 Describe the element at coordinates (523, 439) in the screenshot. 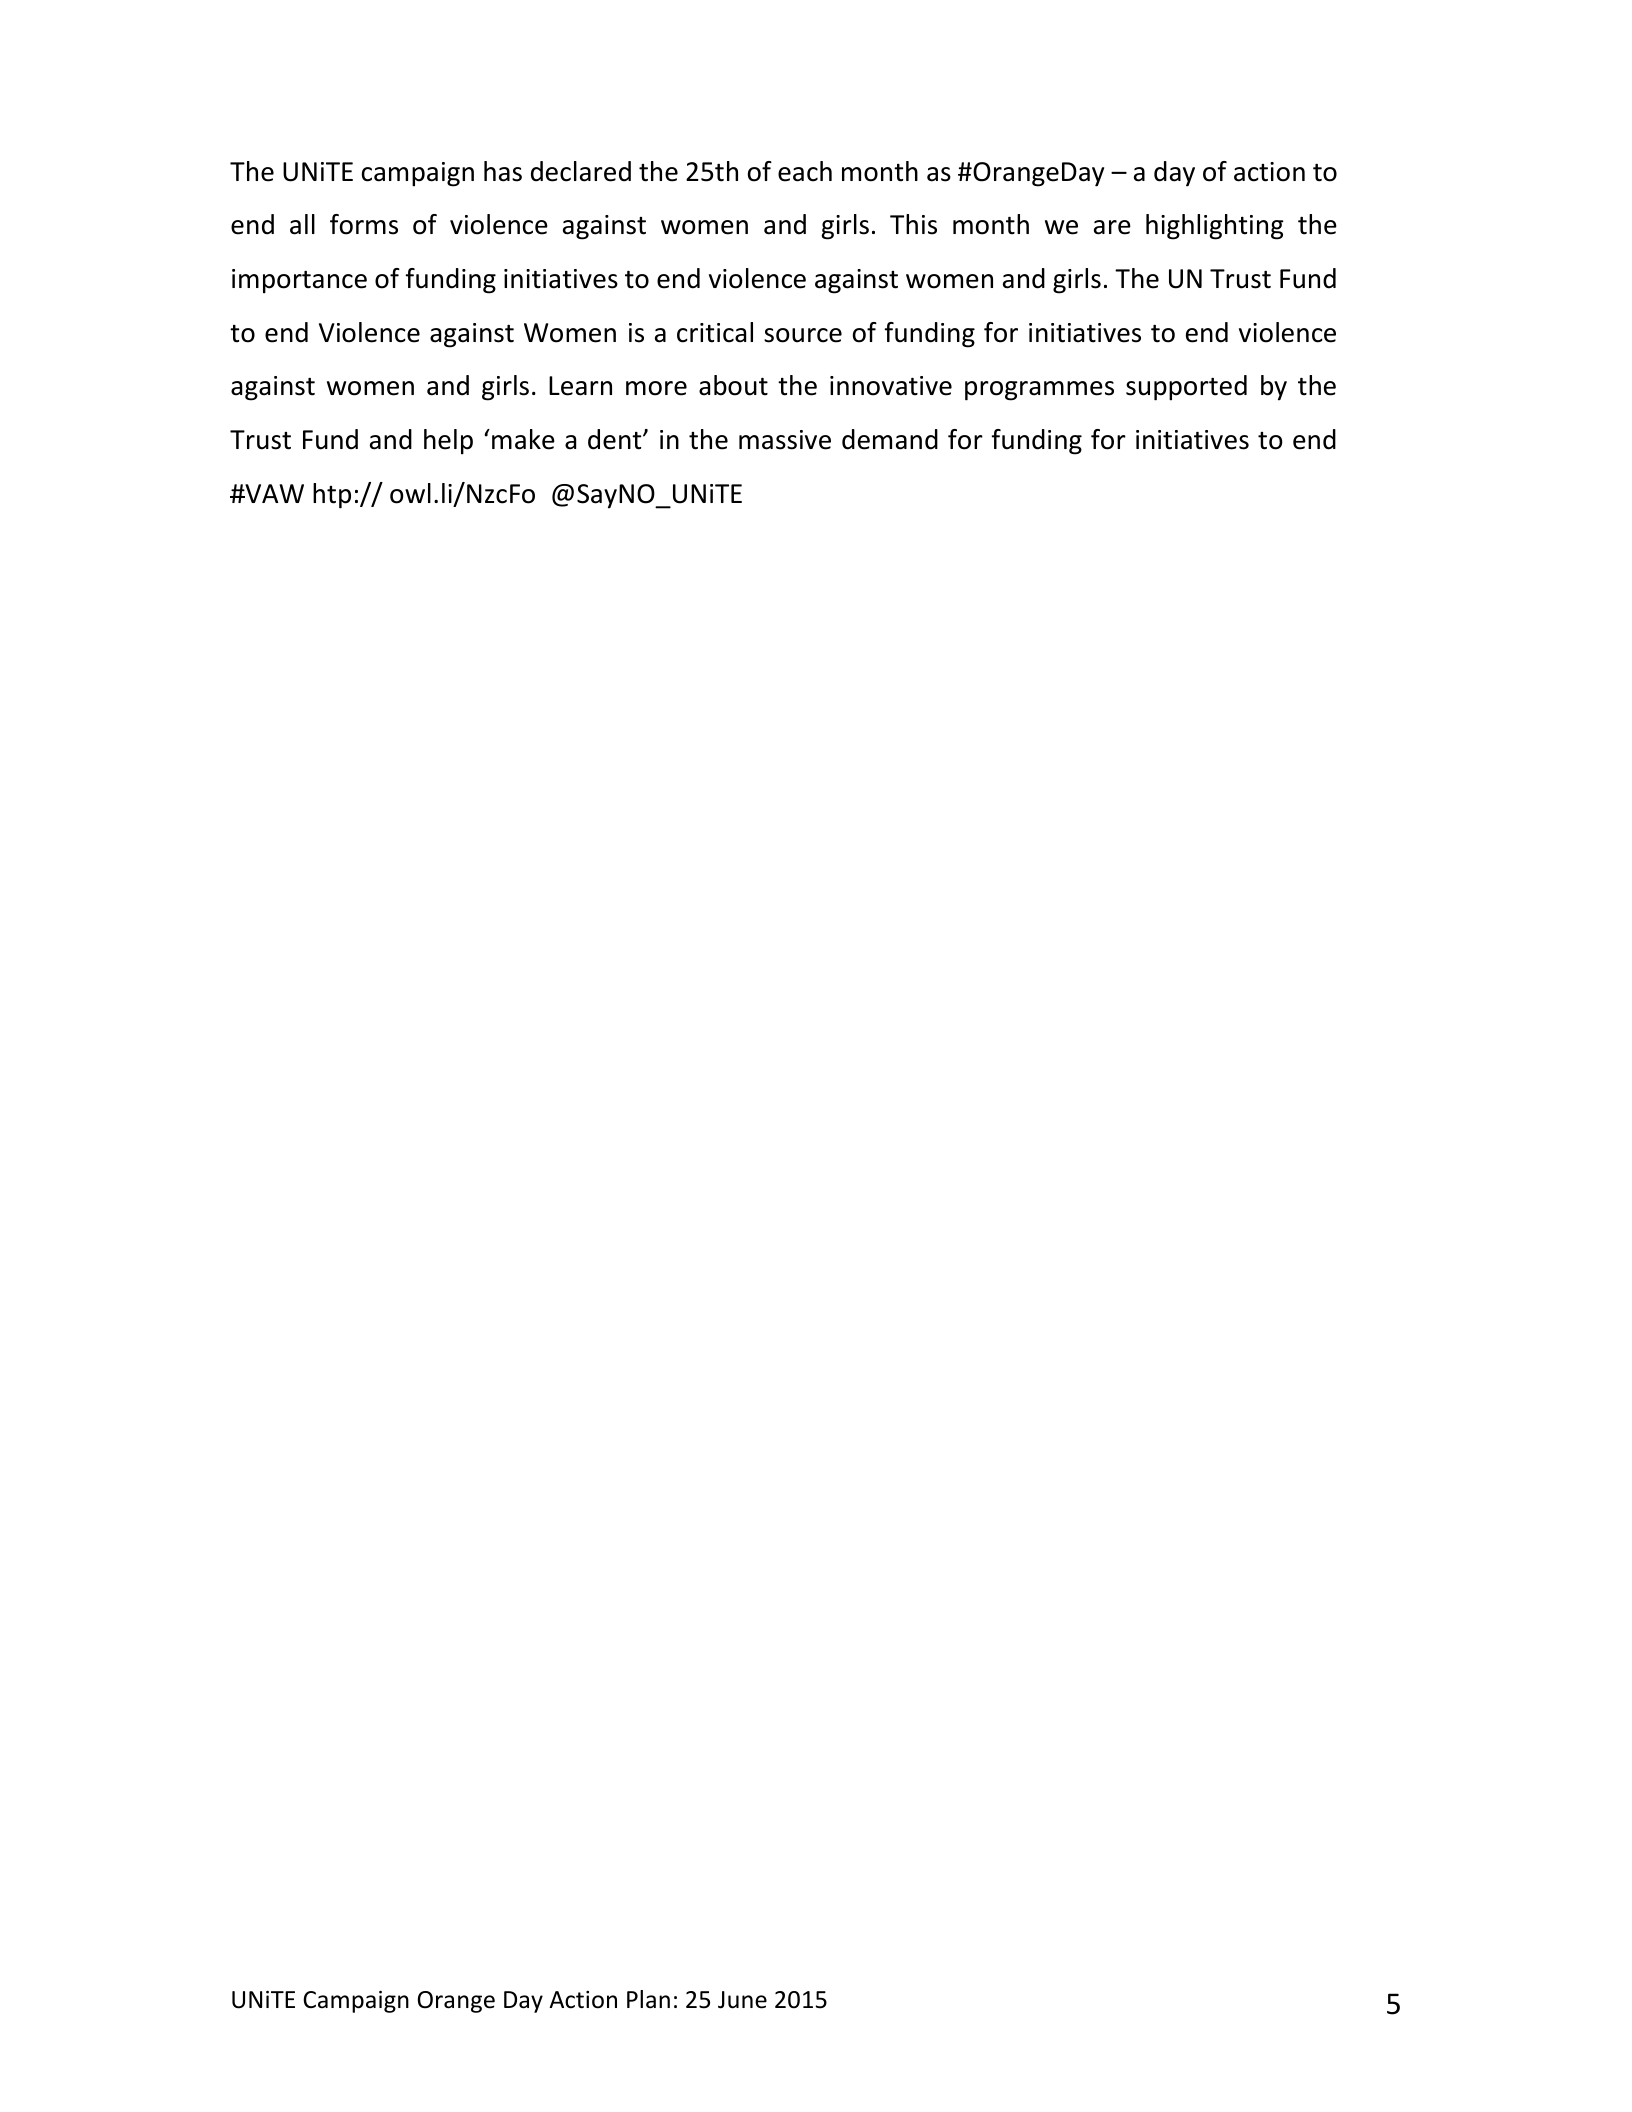

I see `make` at that location.
